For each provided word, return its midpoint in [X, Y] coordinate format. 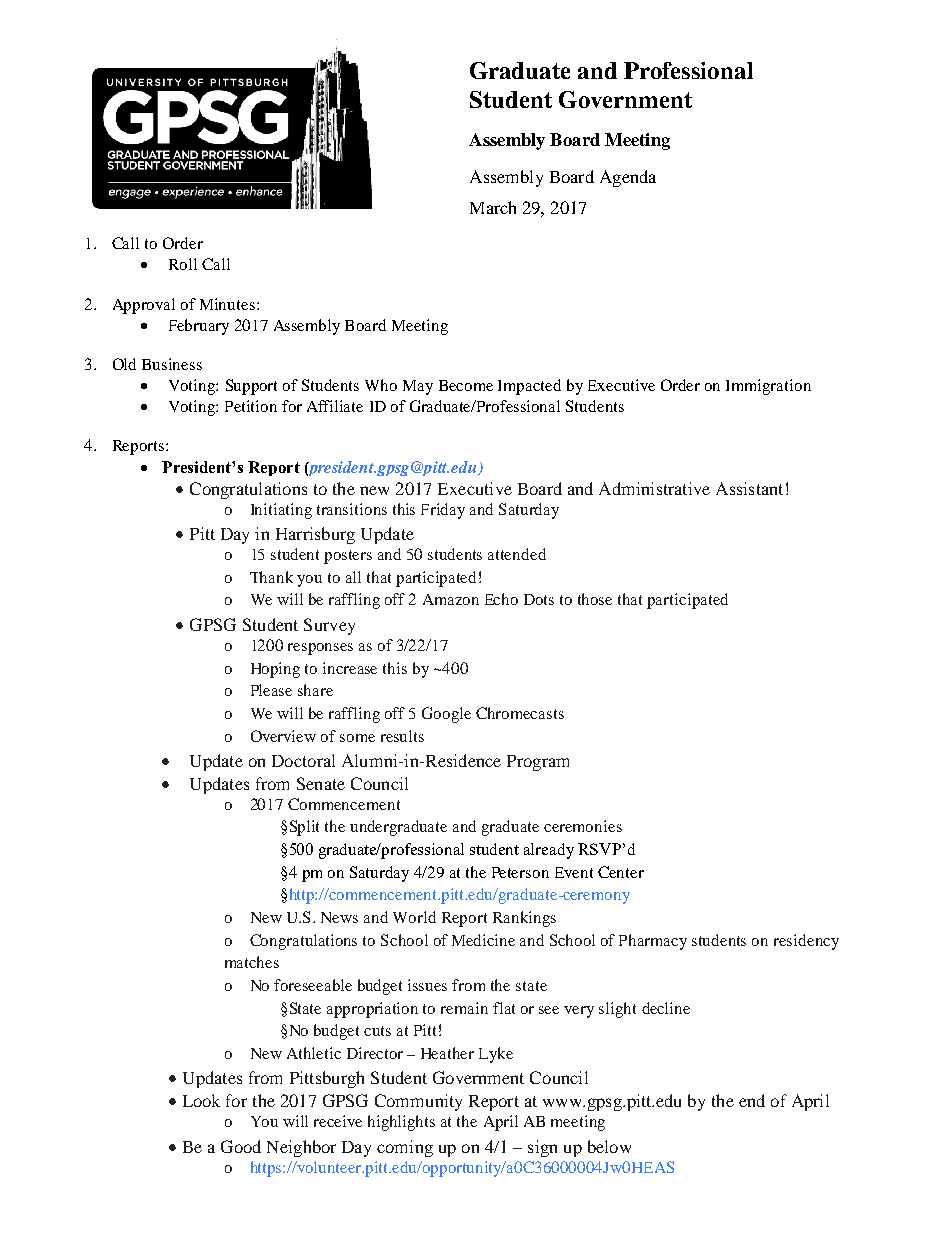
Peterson [520, 872]
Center [621, 872]
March [493, 207]
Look [201, 1100]
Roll [183, 264]
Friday [443, 511]
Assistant [749, 488]
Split [304, 828]
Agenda [628, 178]
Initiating [281, 511]
